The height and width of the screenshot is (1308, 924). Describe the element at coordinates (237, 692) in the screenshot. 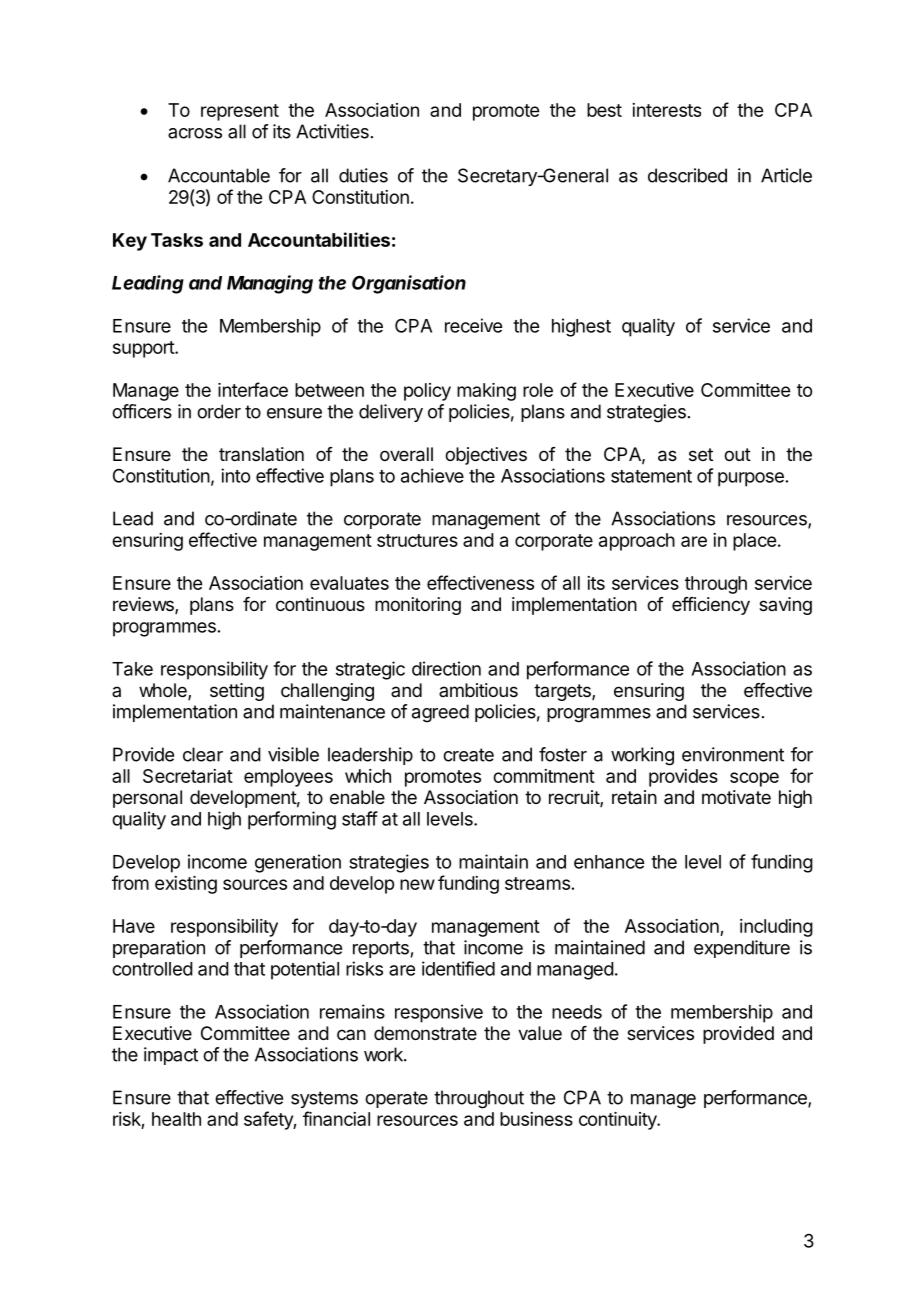

I see `setting` at that location.
